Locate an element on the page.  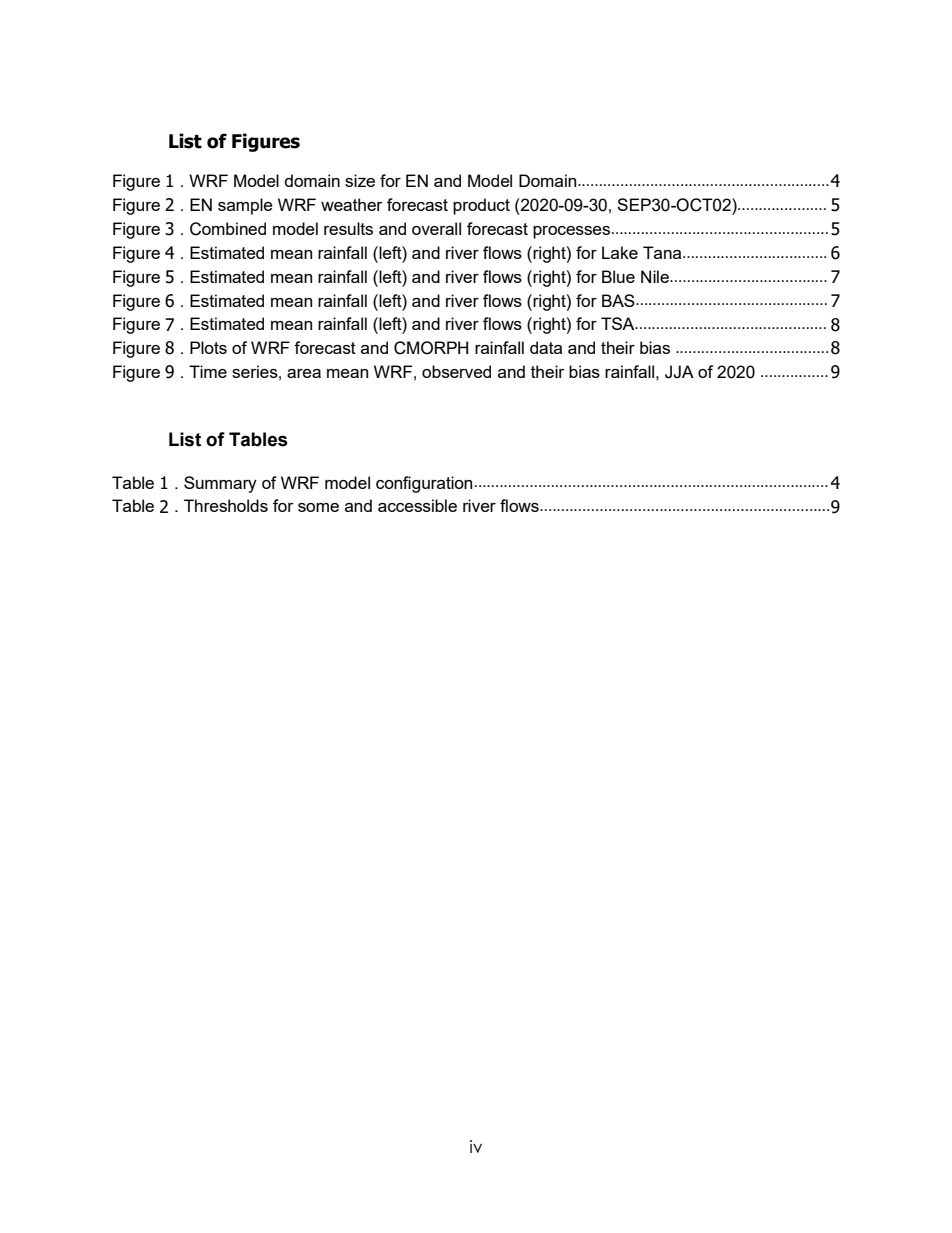
observed is located at coordinates (456, 371).
